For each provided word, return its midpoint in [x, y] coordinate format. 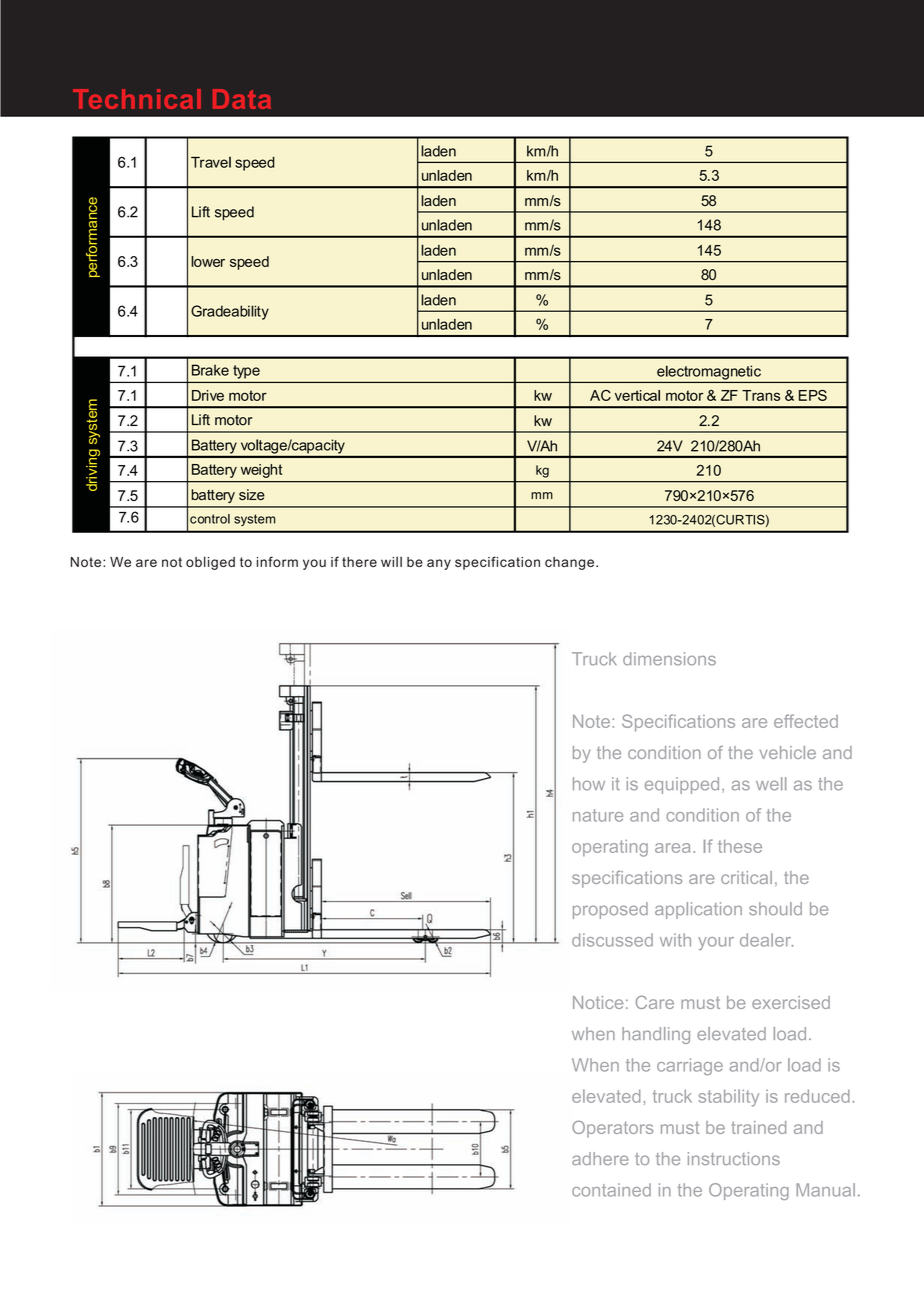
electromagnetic [709, 372]
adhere [600, 1158]
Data [242, 99]
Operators [612, 1129]
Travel [211, 162]
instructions [734, 1158]
